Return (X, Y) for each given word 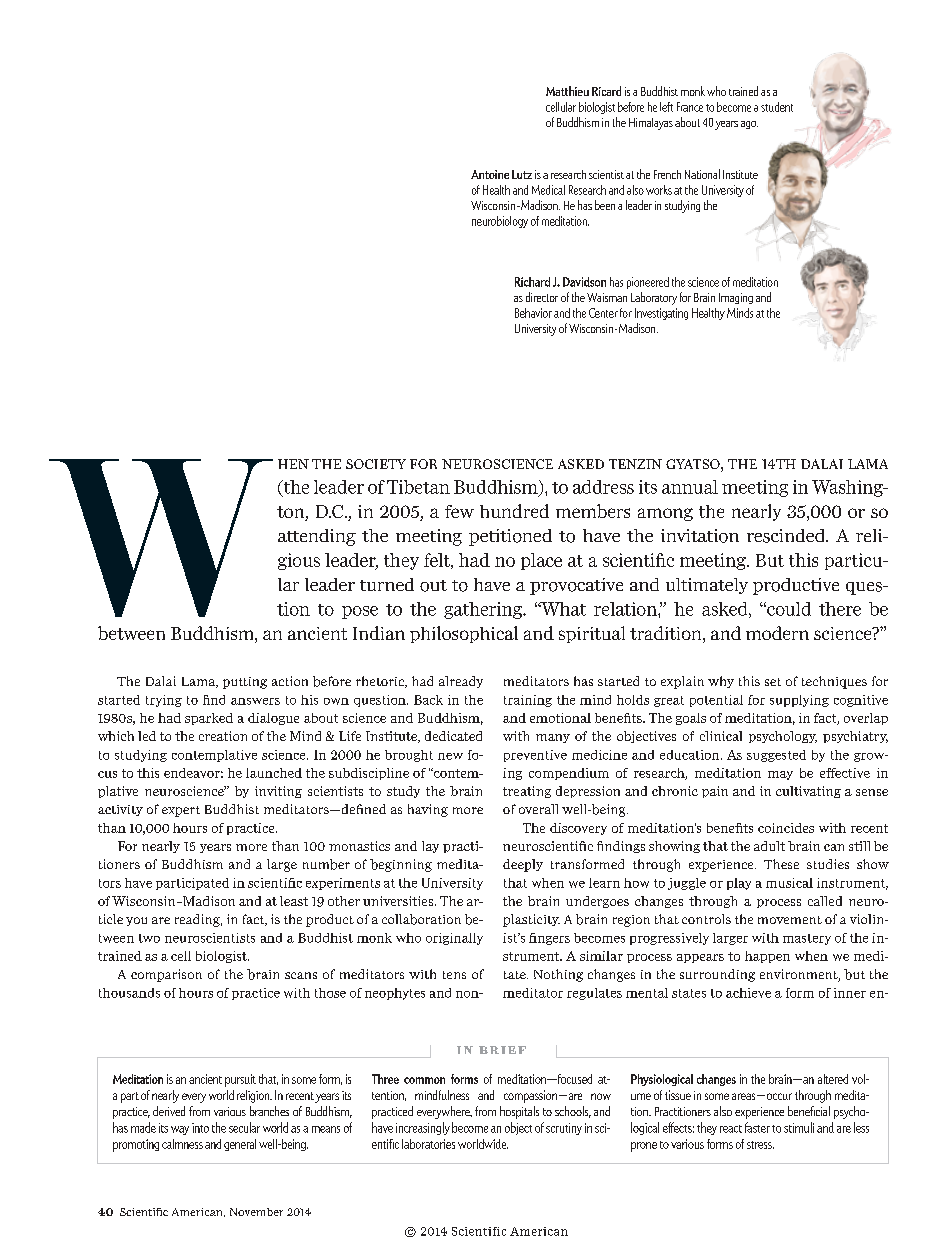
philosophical (464, 634)
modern (777, 633)
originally (454, 939)
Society (376, 464)
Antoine (490, 174)
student (777, 107)
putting (245, 683)
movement (790, 920)
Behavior (533, 313)
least (294, 901)
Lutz (522, 174)
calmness (182, 1144)
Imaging (736, 298)
